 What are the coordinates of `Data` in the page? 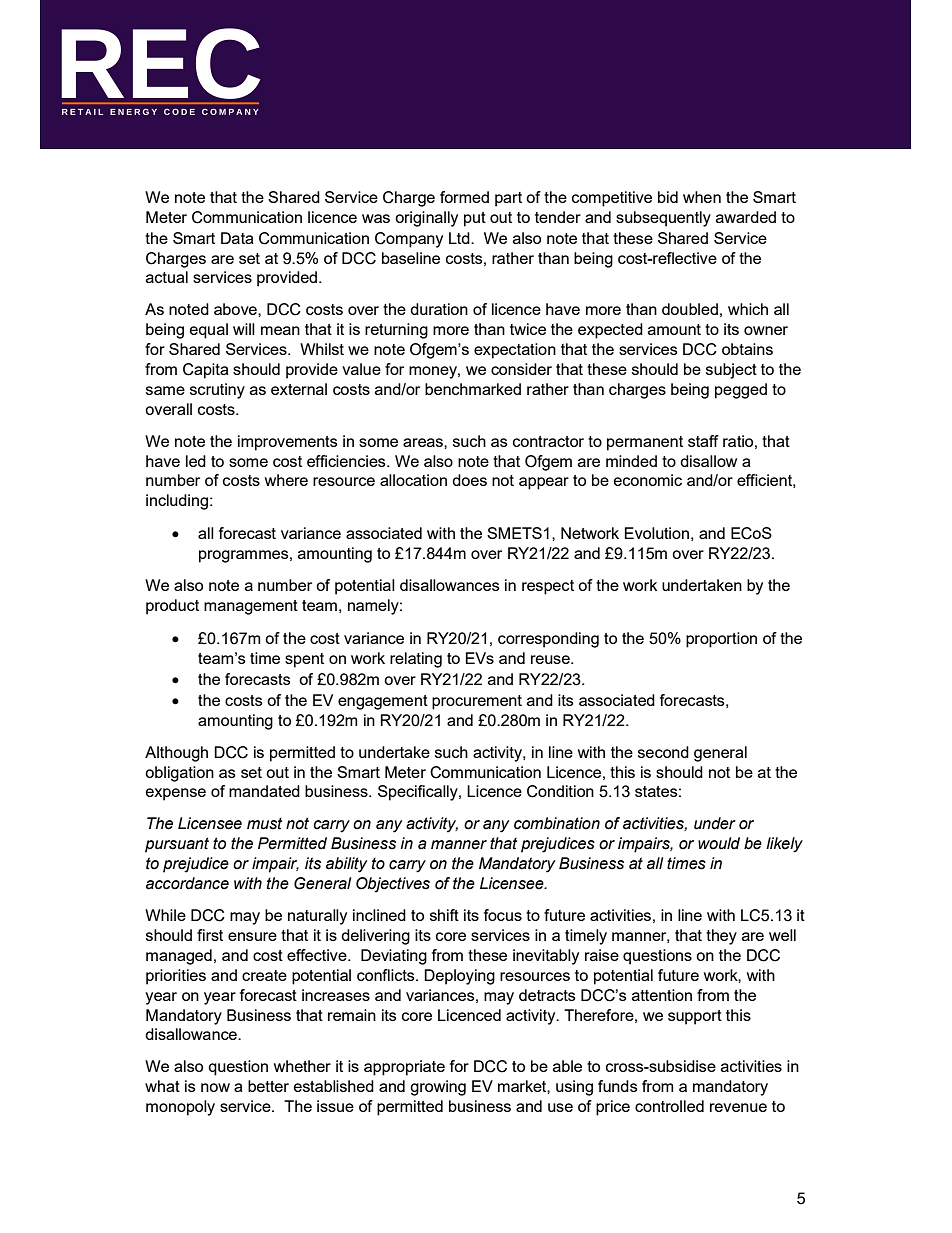 It's located at (237, 238).
